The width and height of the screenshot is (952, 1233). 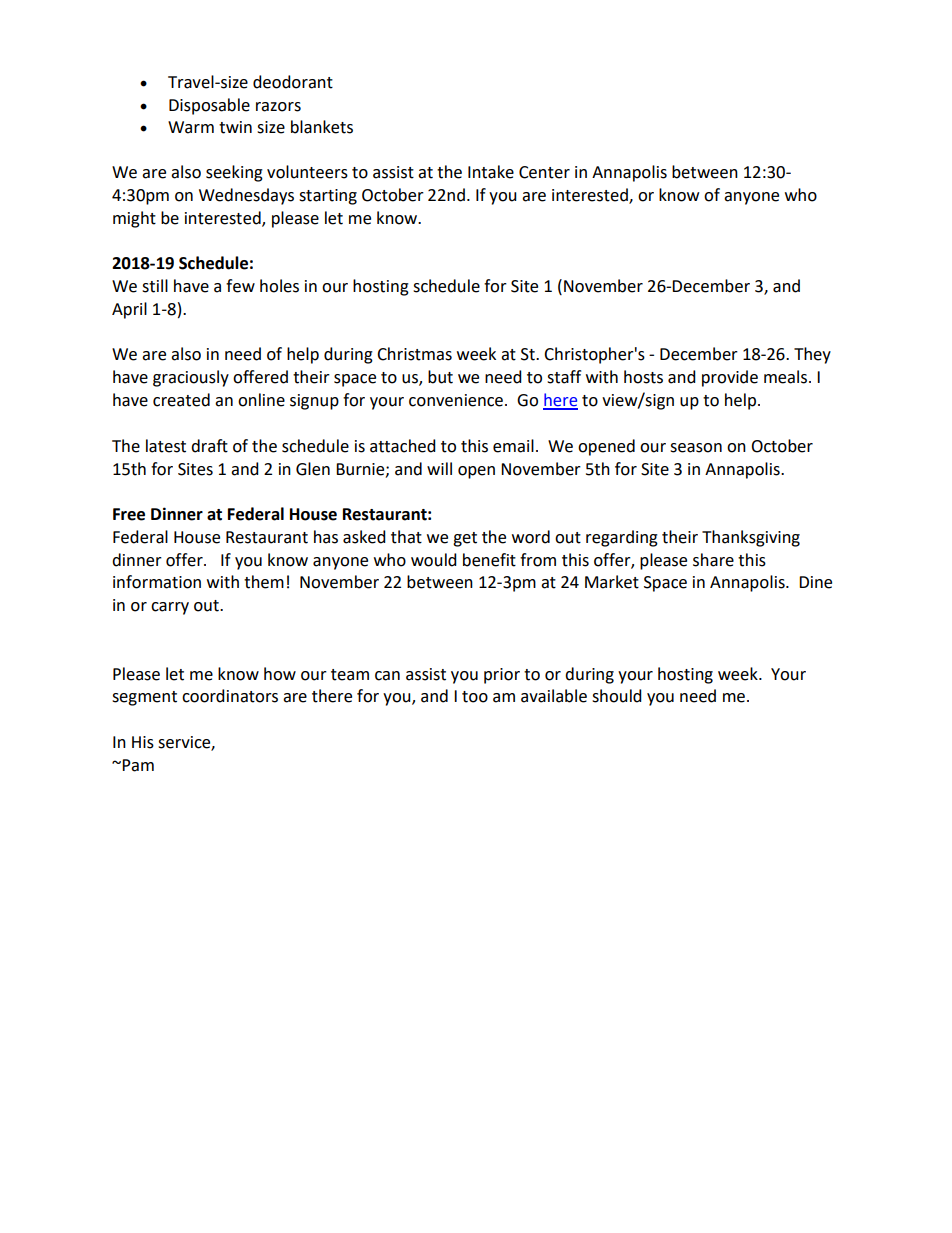 I want to click on Pam, so click(x=137, y=765).
